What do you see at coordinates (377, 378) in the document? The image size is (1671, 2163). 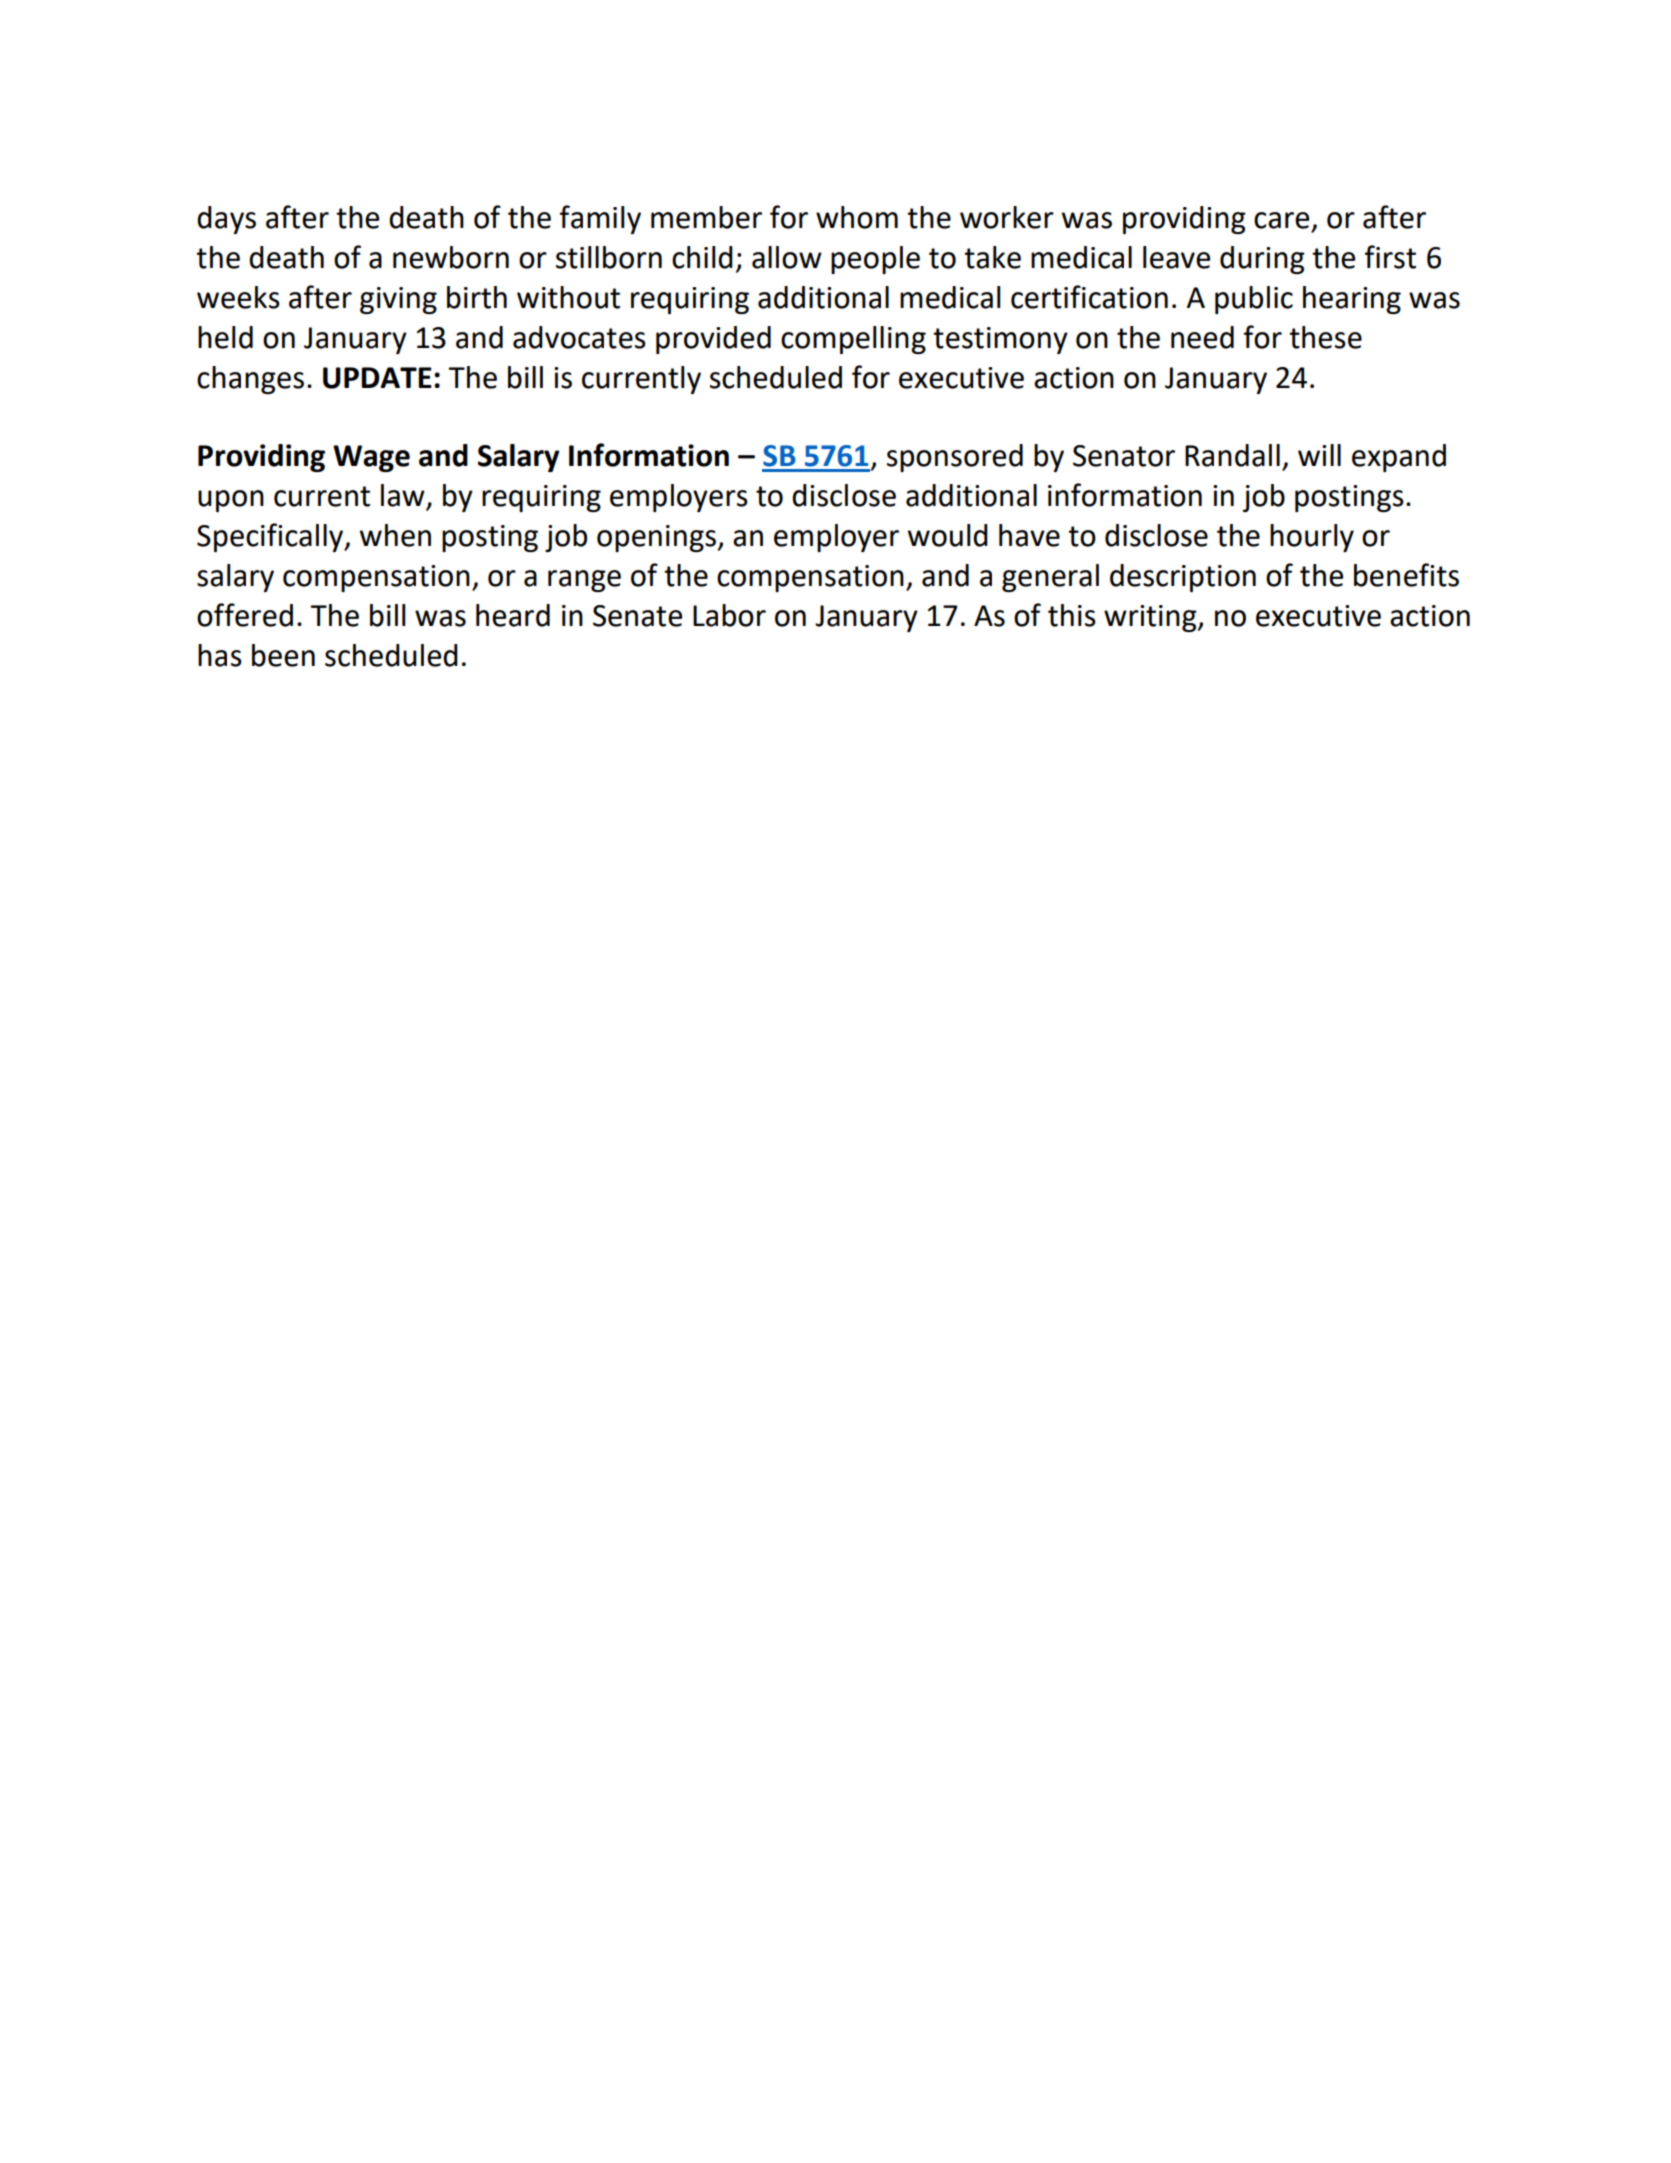 I see `UPDATE` at bounding box center [377, 378].
